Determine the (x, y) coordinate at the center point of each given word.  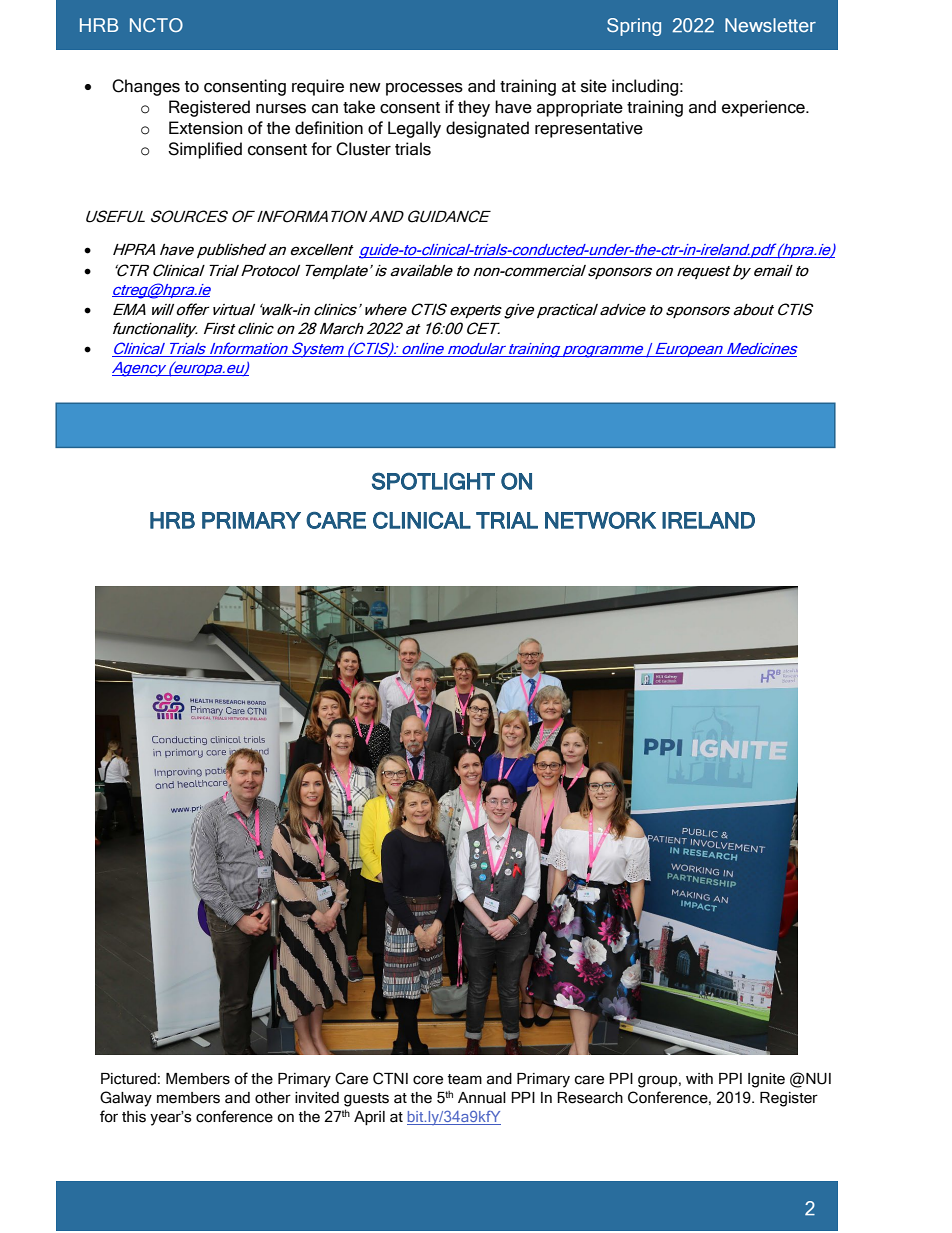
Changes (146, 87)
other (273, 1098)
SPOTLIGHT (433, 481)
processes (424, 89)
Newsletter (770, 25)
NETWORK (600, 520)
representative (589, 129)
